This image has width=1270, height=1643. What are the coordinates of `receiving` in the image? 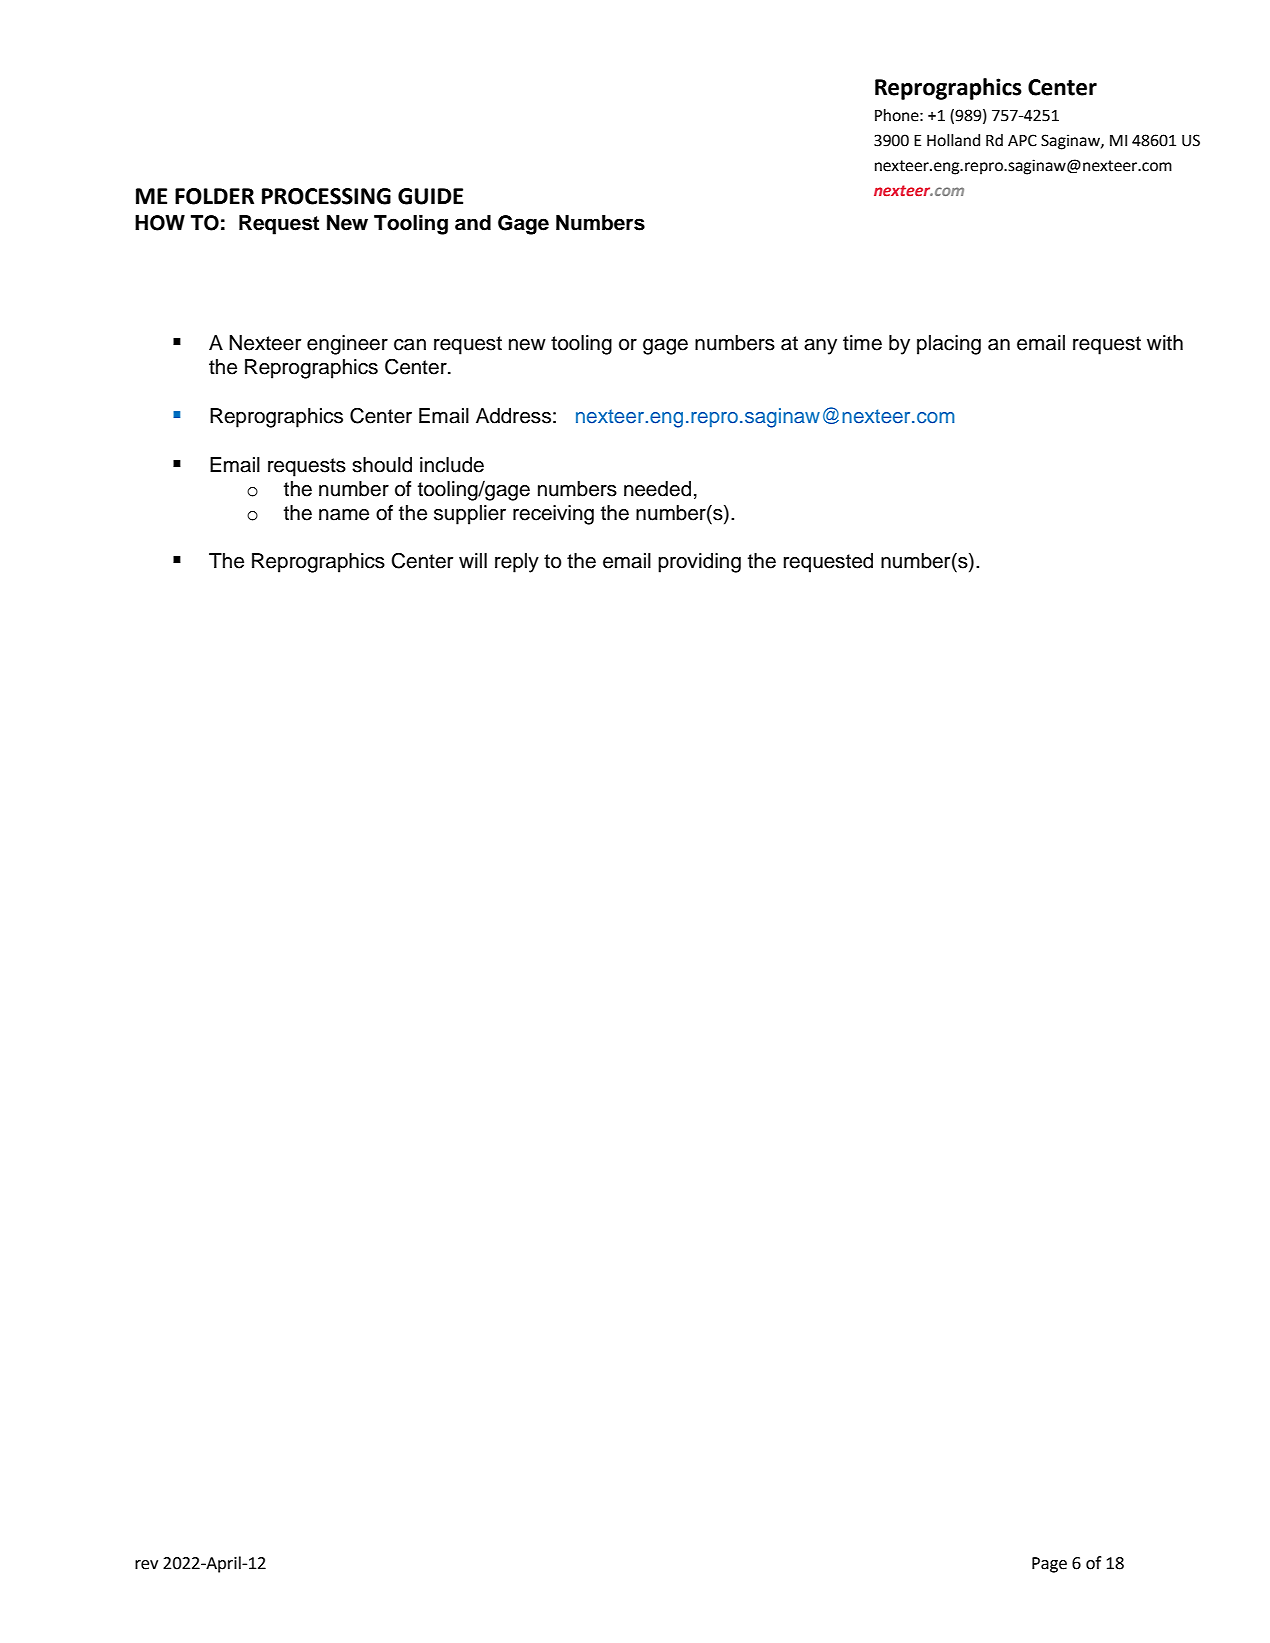 It's located at (553, 515).
